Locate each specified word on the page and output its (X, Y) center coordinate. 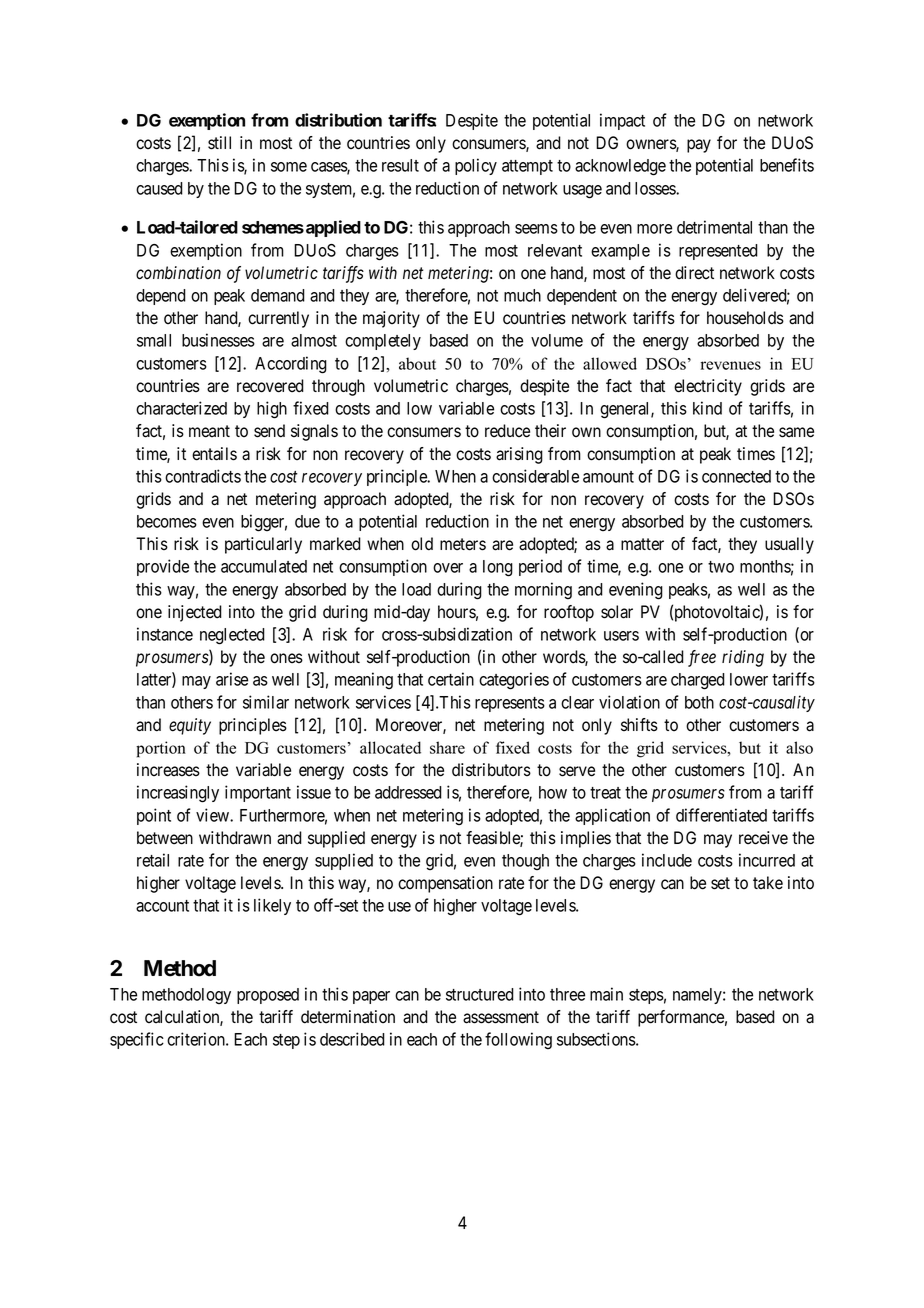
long (498, 568)
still (219, 143)
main (606, 994)
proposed (268, 996)
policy (476, 166)
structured (480, 994)
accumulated (264, 566)
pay (699, 146)
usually (789, 545)
